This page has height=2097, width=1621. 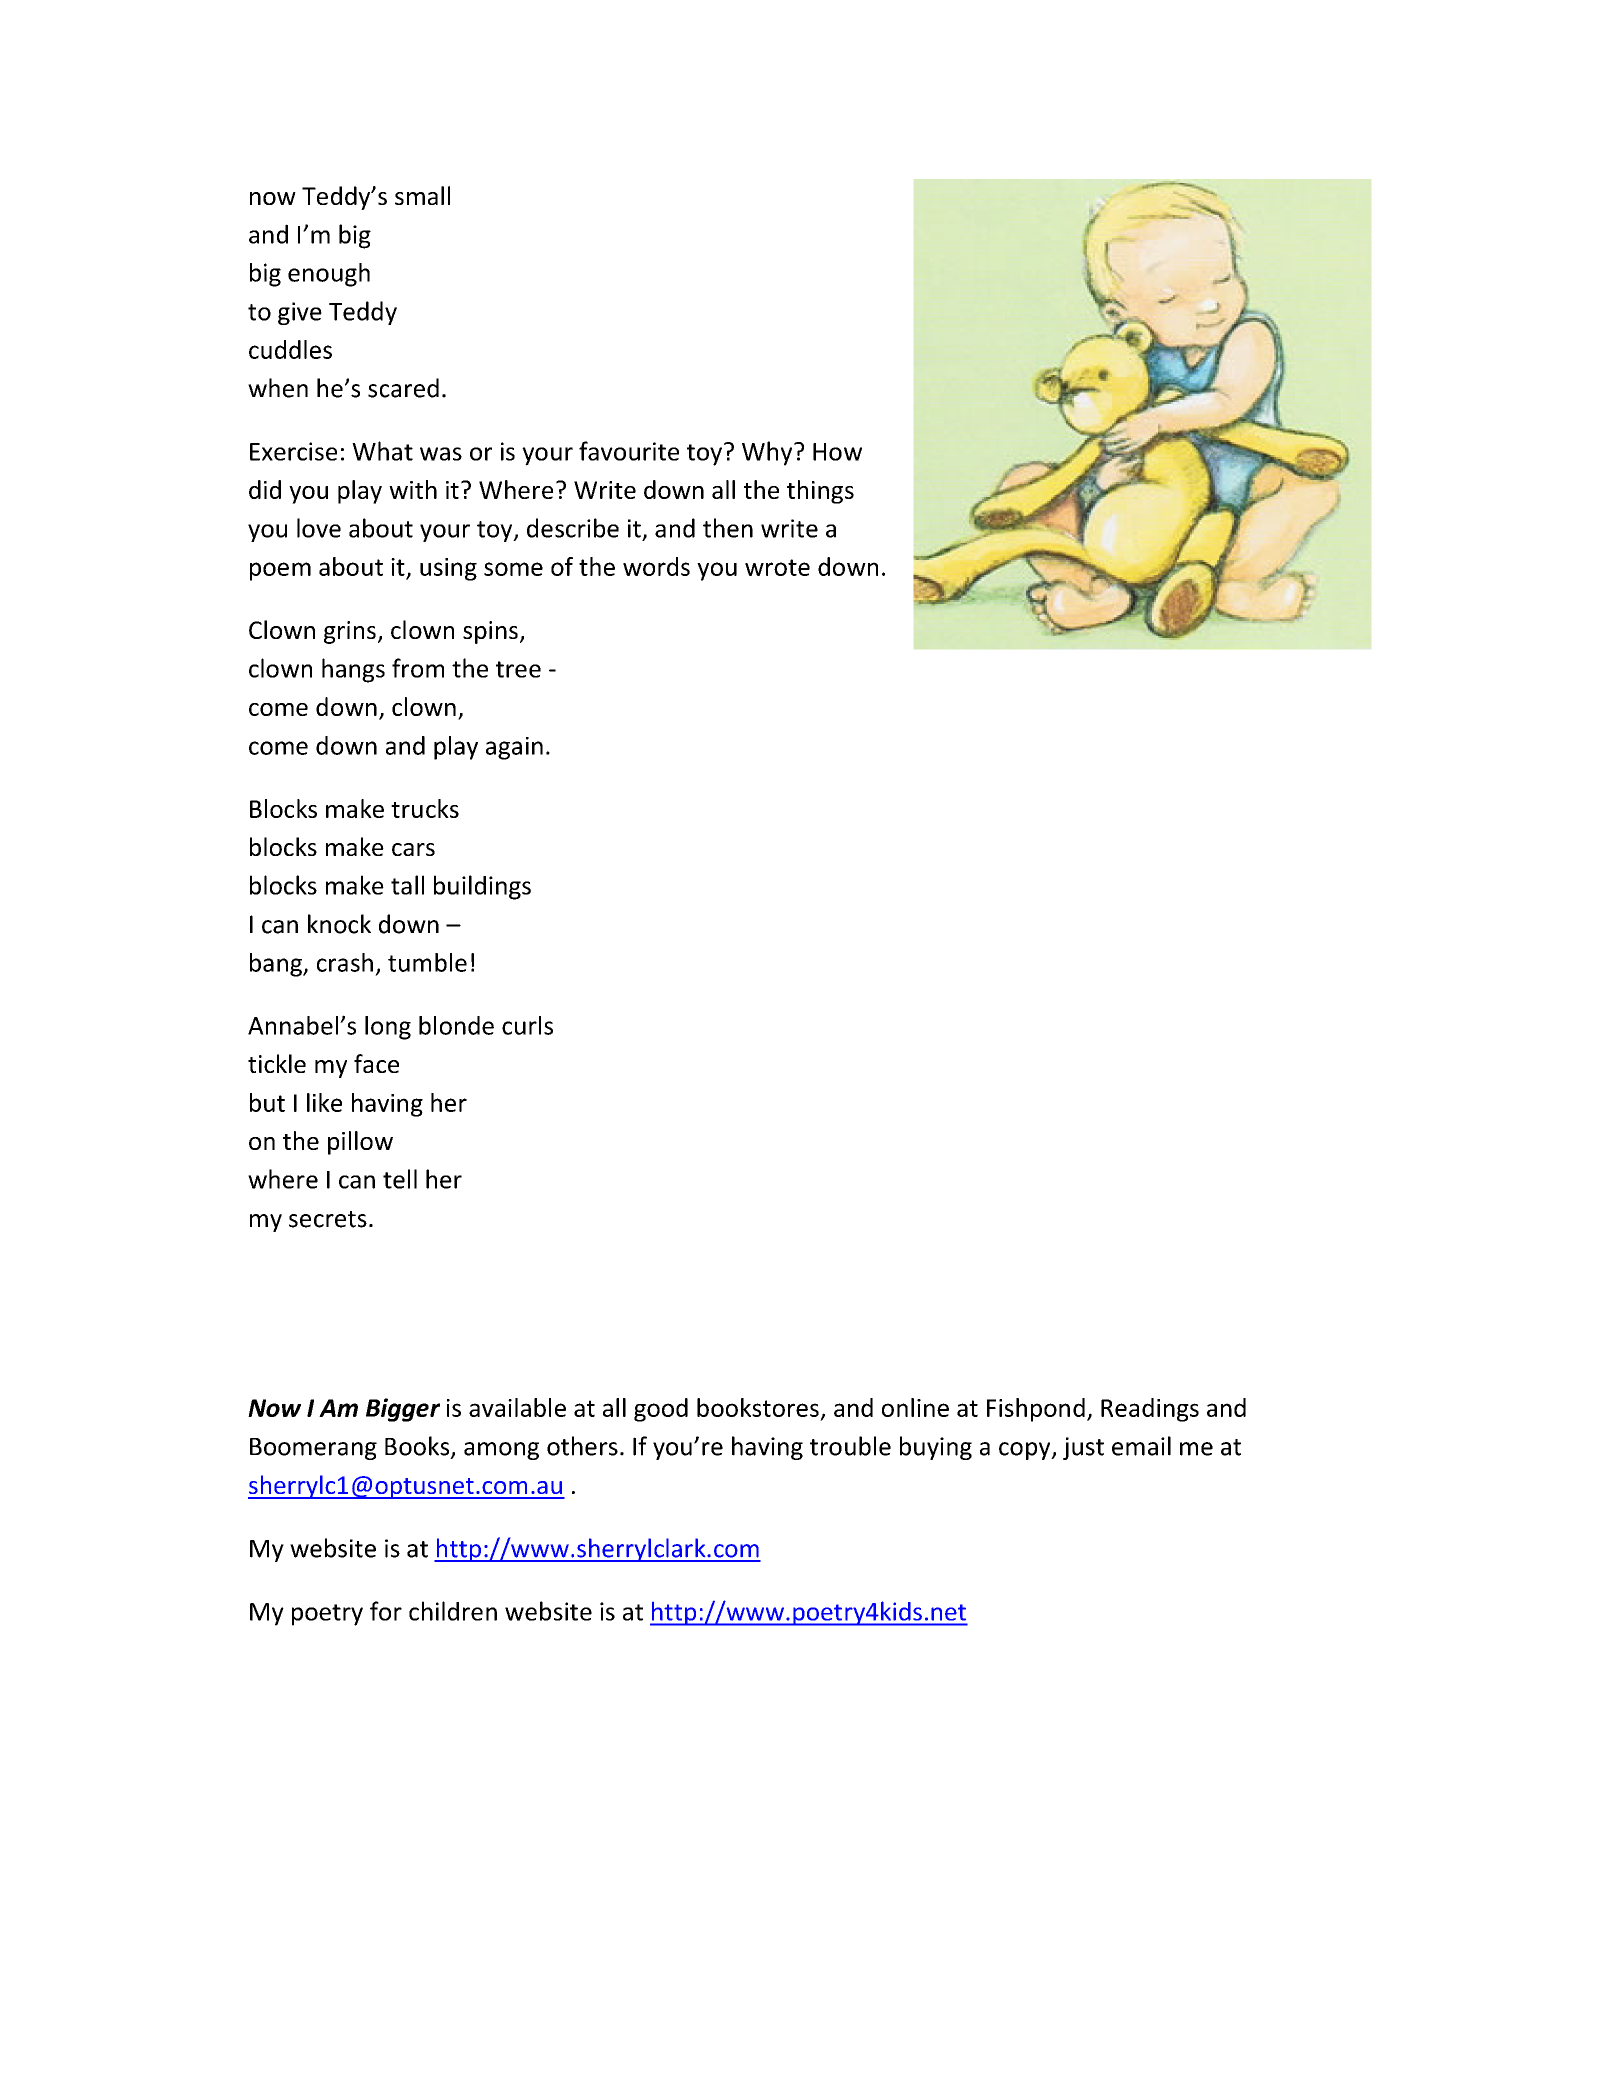 I want to click on enough, so click(x=329, y=275).
